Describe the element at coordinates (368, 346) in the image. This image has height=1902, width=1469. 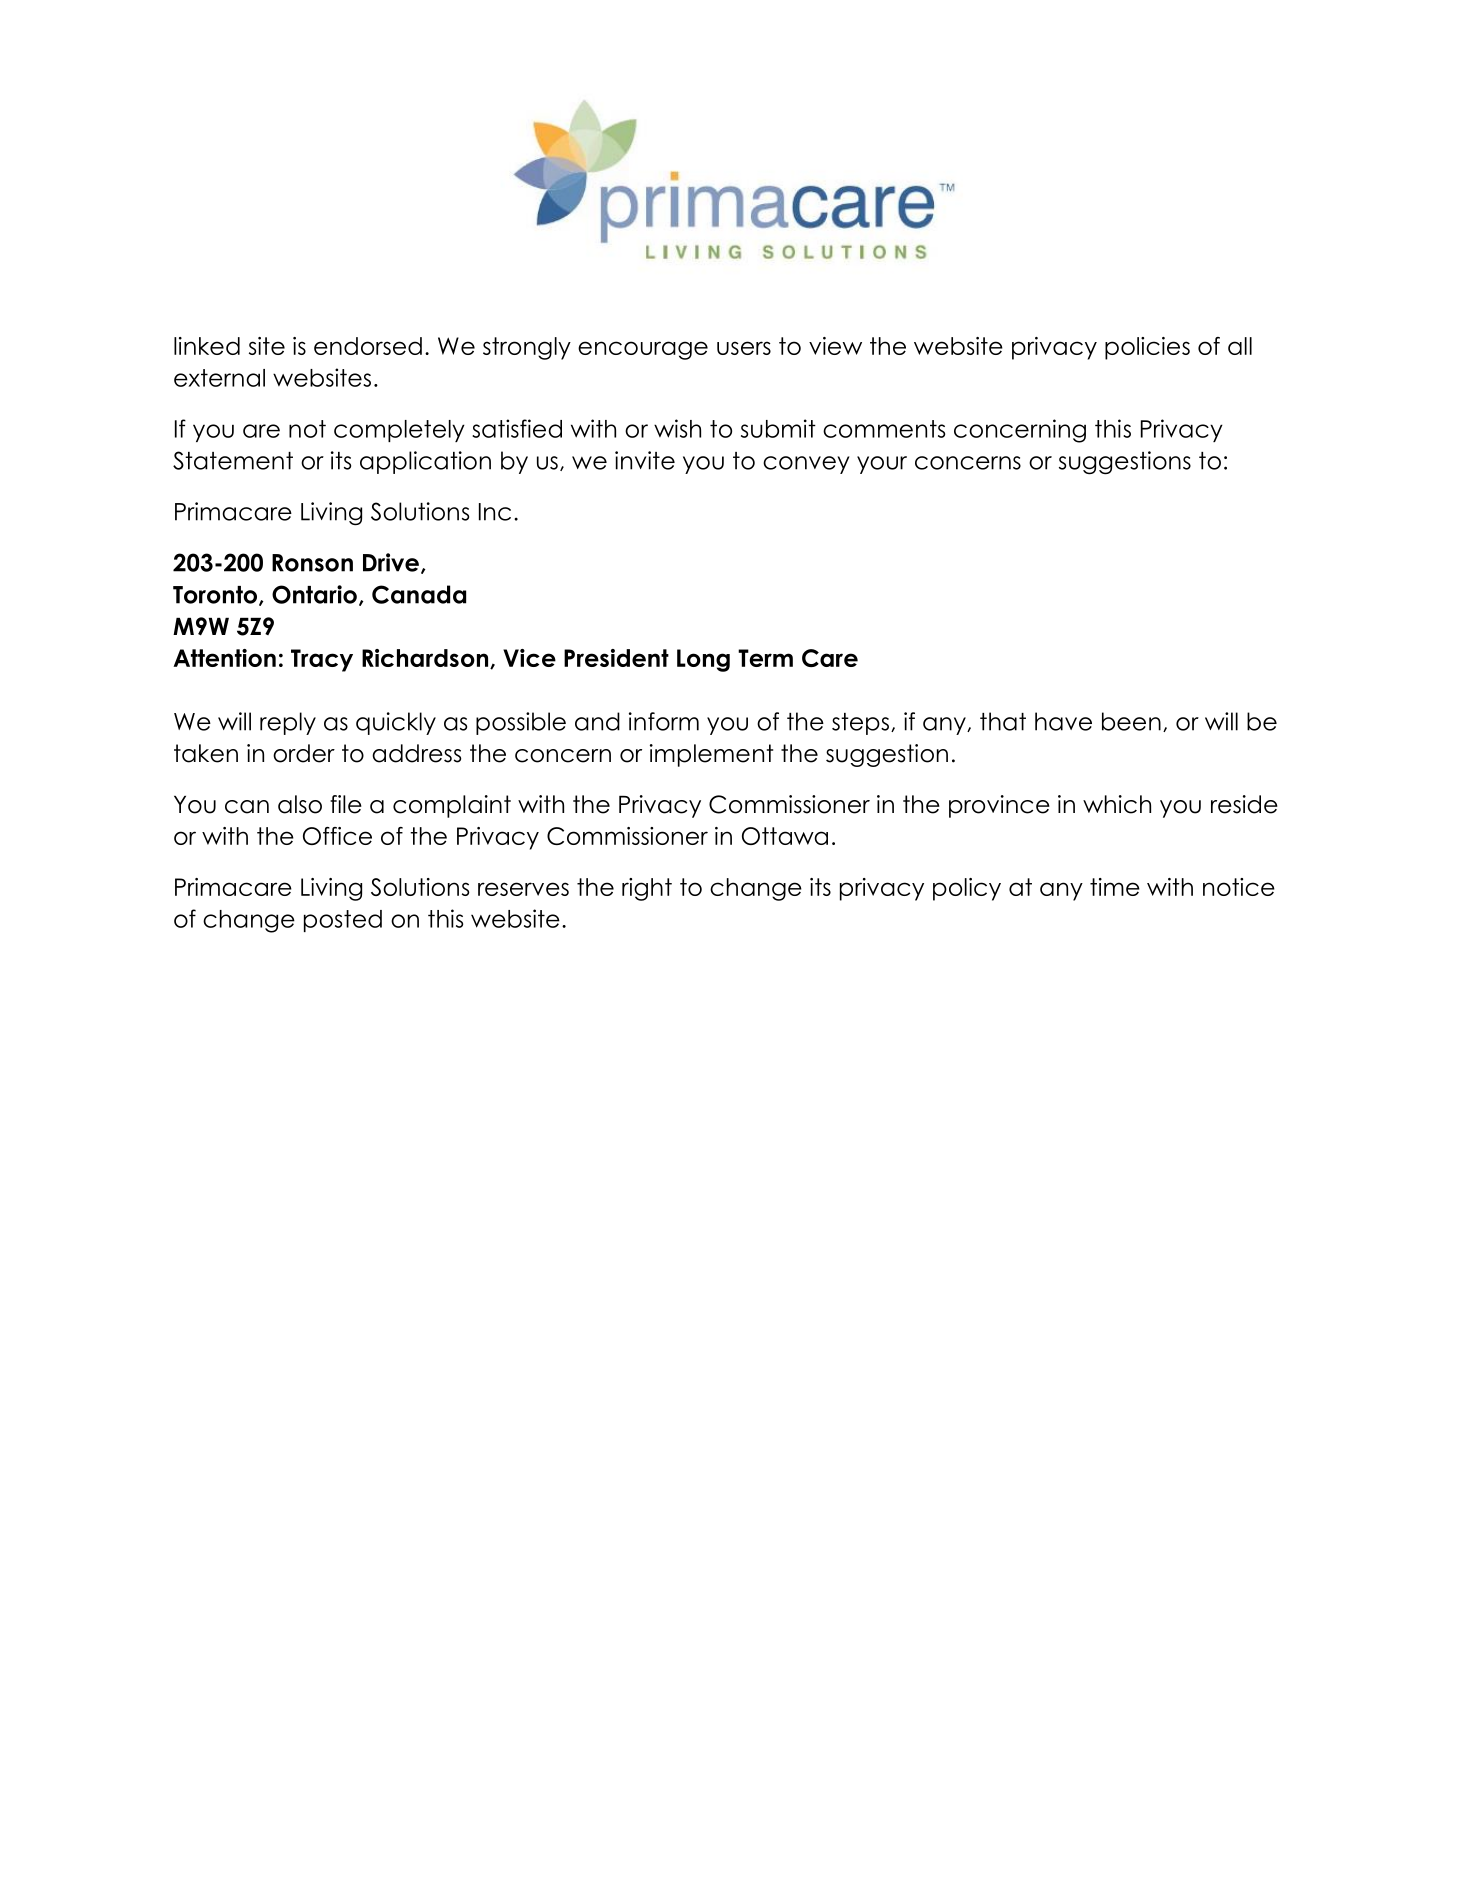
I see `endorsed` at that location.
